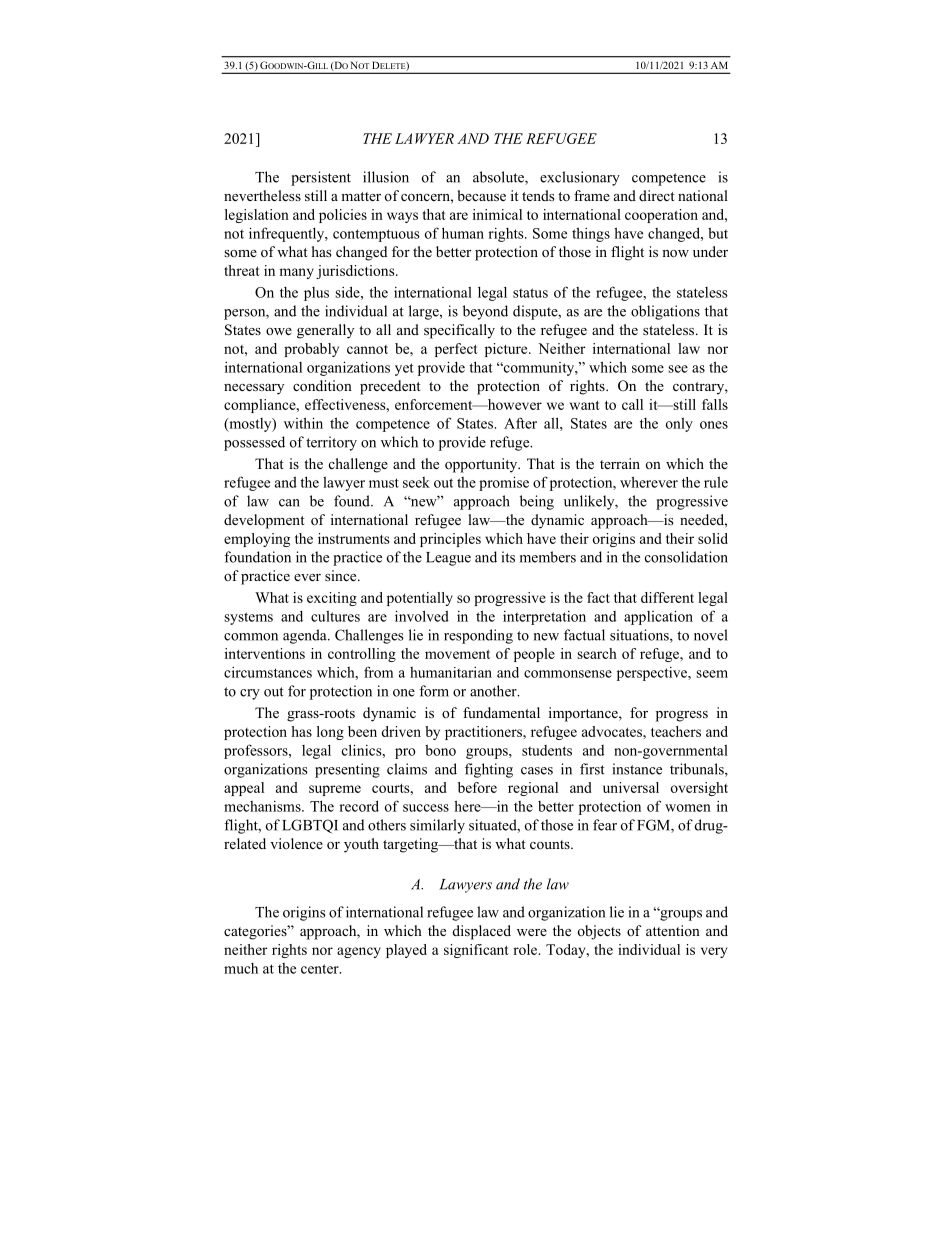  I want to click on different, so click(667, 597).
